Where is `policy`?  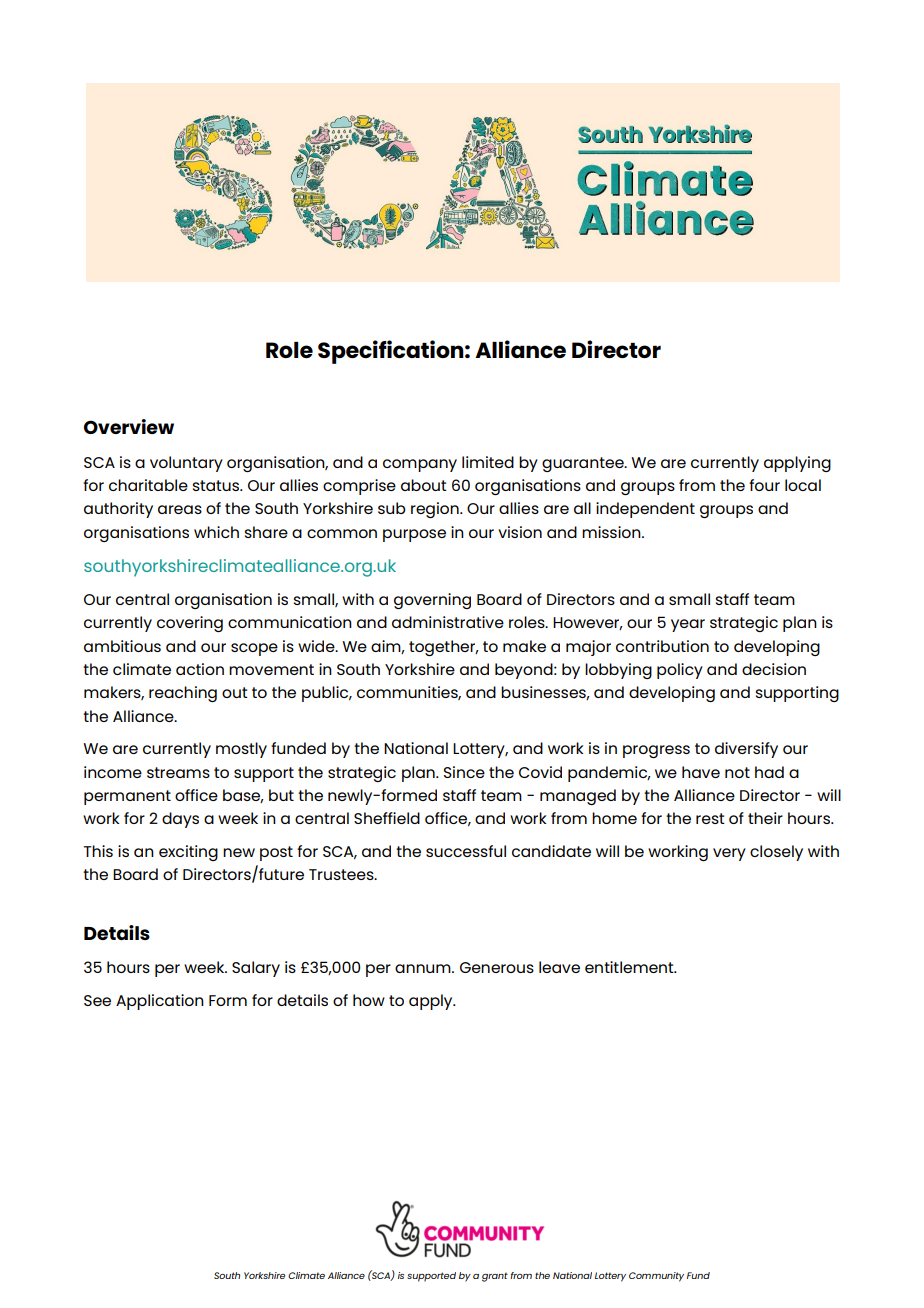
policy is located at coordinates (680, 671).
